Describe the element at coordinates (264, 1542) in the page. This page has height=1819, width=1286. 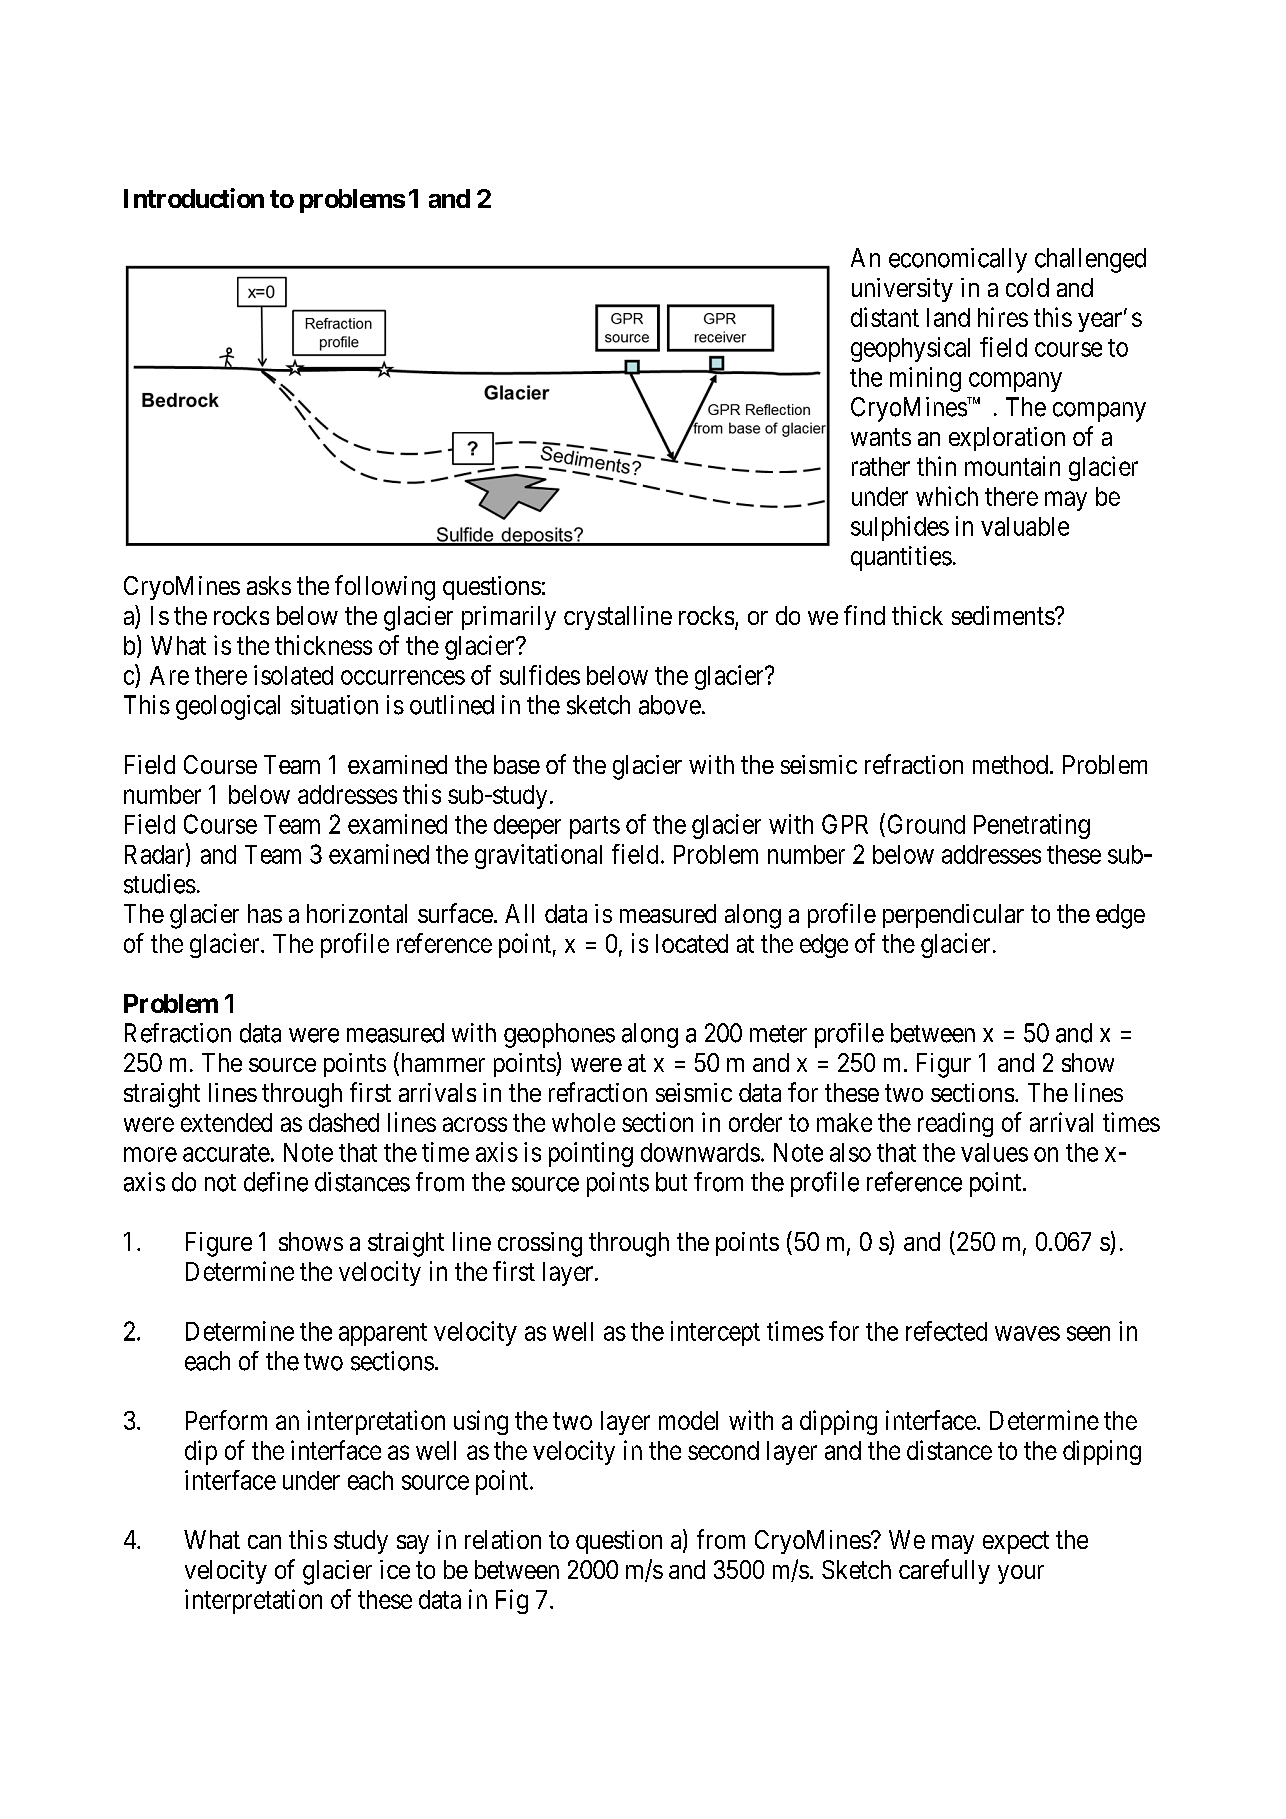
I see `can` at that location.
